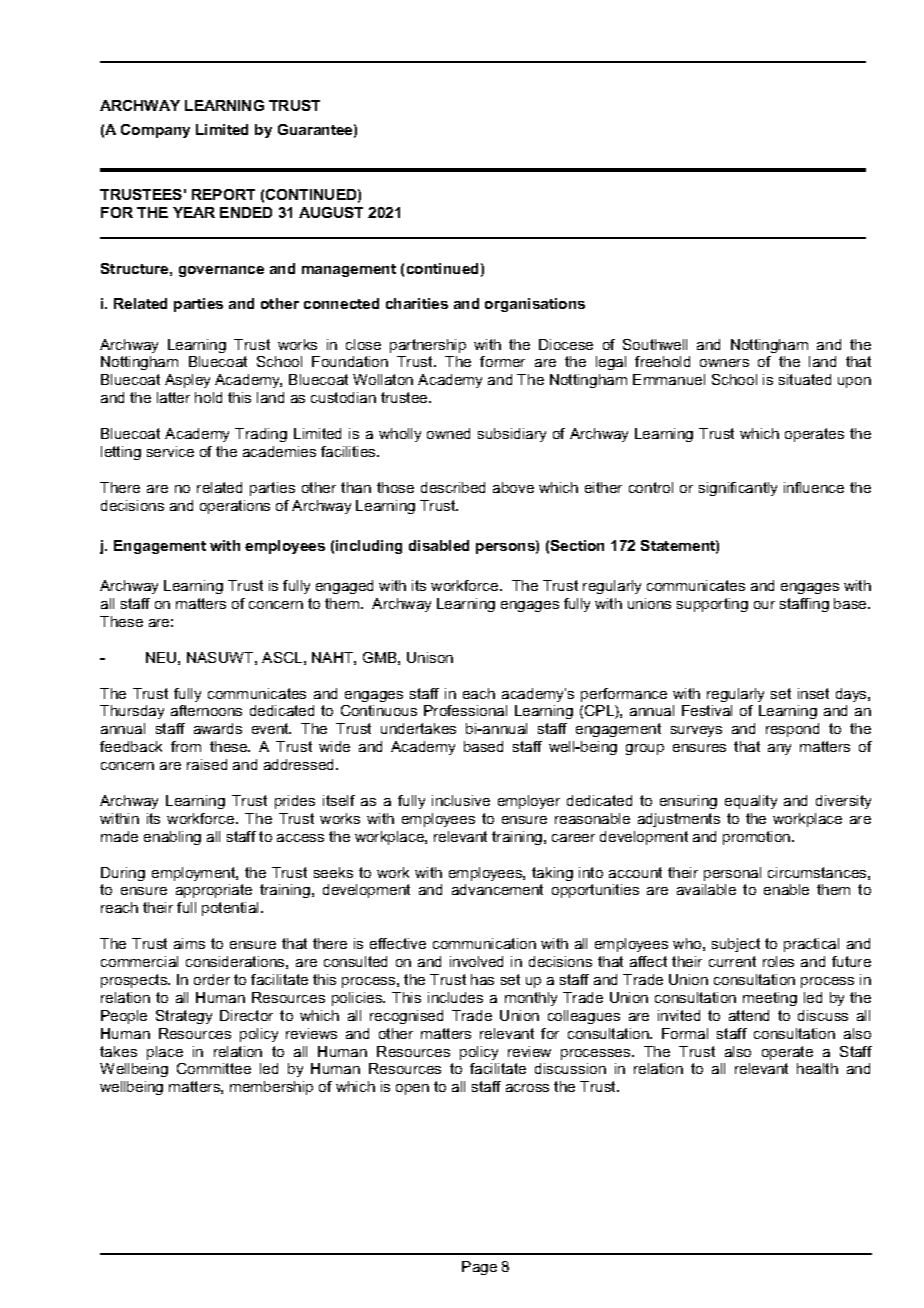 The width and height of the screenshot is (924, 1308). What do you see at coordinates (805, 379) in the screenshot?
I see `situated` at bounding box center [805, 379].
